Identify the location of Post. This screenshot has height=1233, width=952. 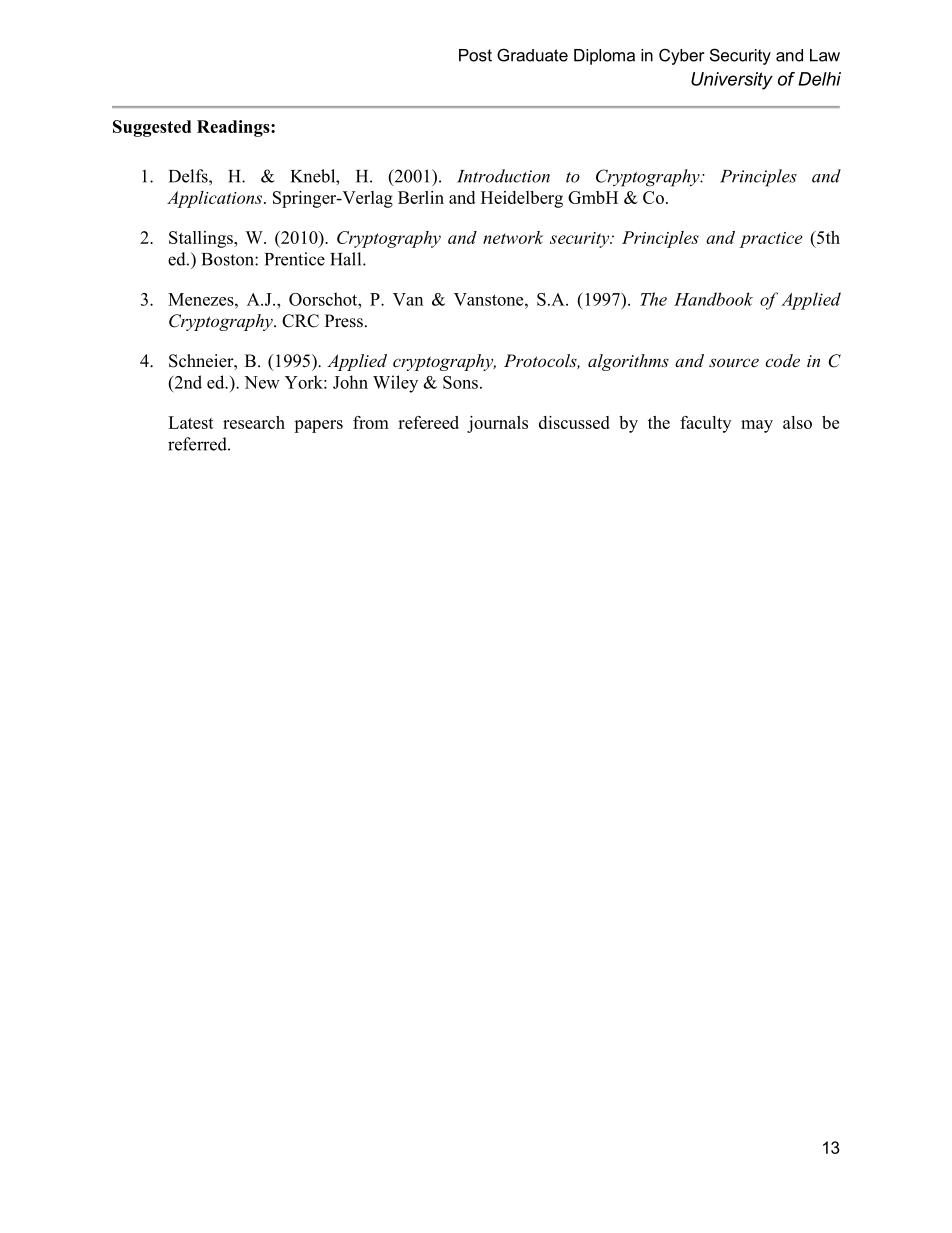
(475, 55).
